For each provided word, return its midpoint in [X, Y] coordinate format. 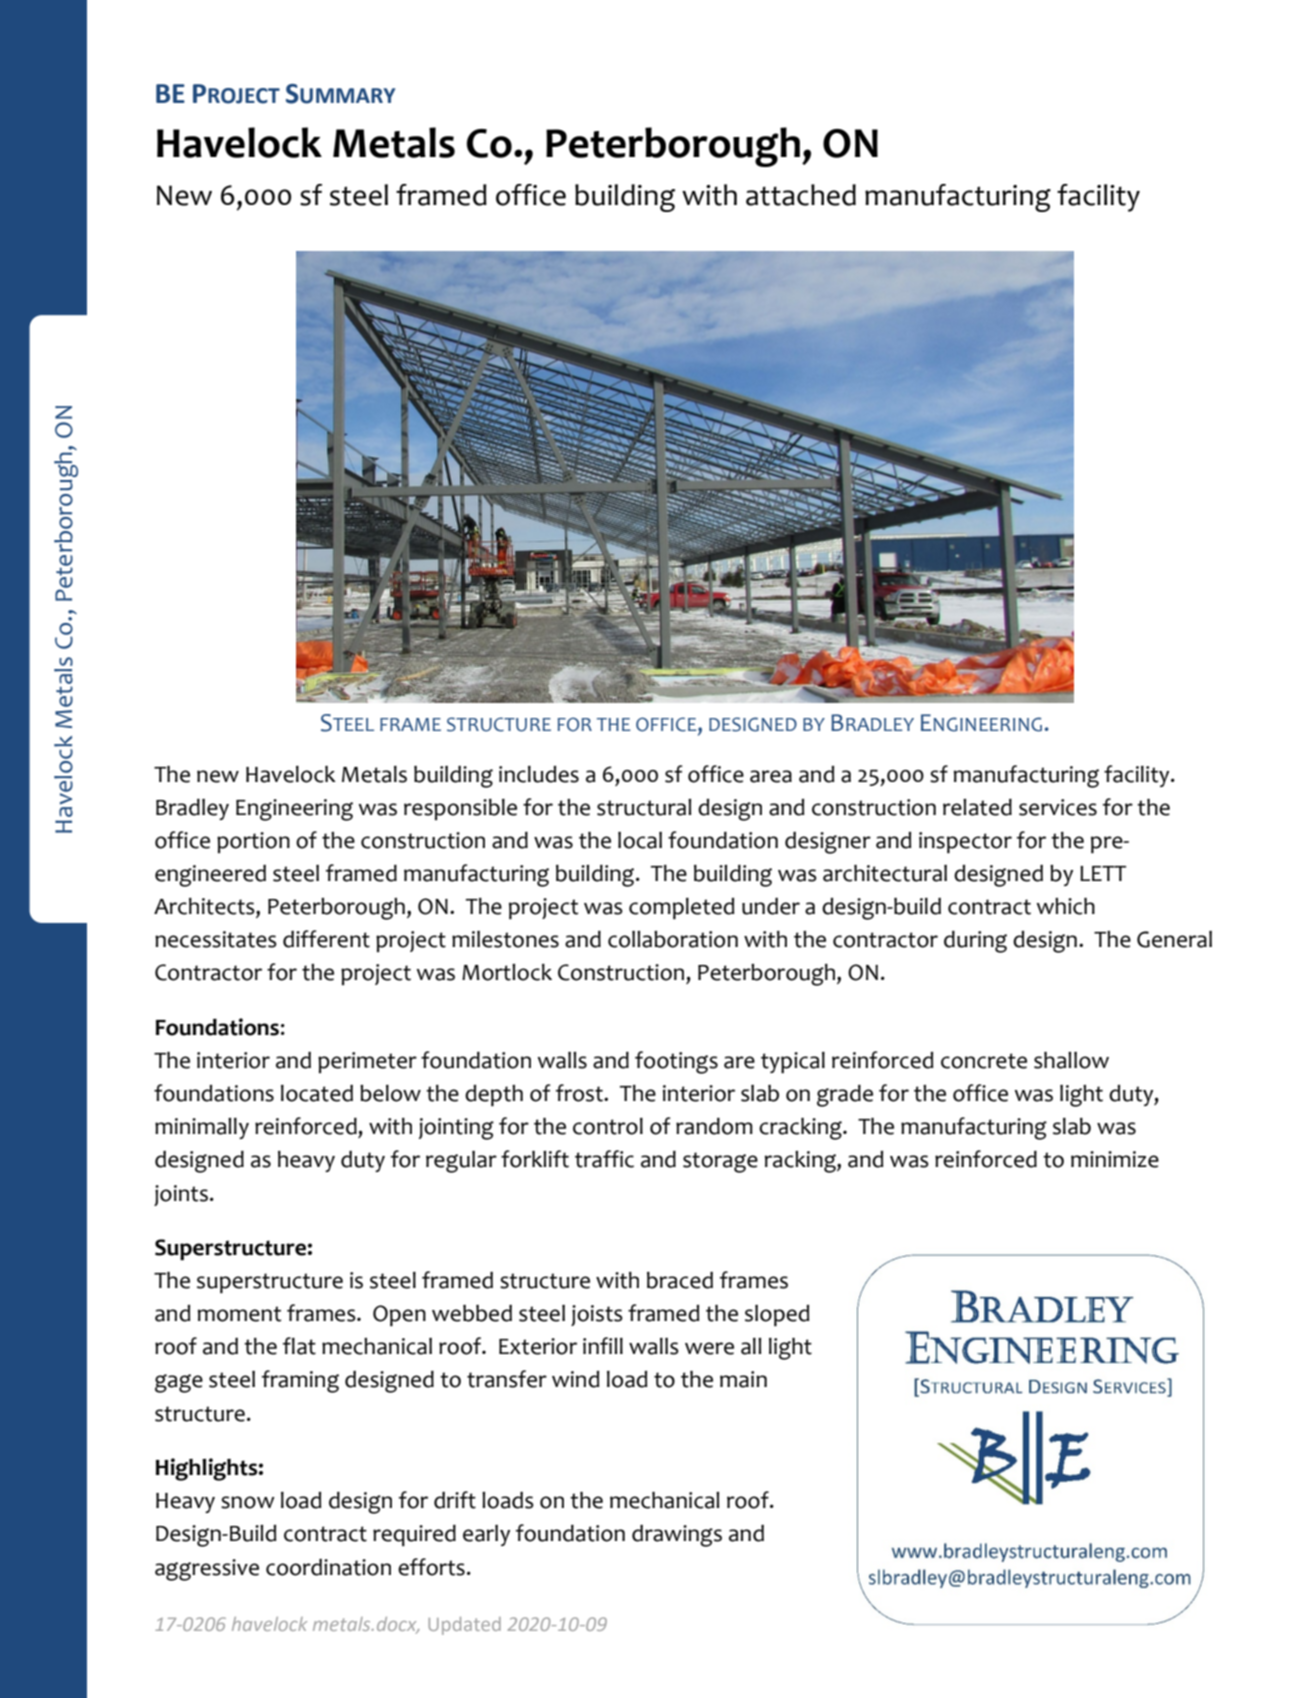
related [977, 807]
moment [239, 1314]
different [326, 939]
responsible [460, 809]
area [771, 776]
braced [680, 1280]
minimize [1115, 1159]
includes [539, 774]
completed [681, 908]
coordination [328, 1567]
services [1058, 807]
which [1066, 906]
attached [801, 195]
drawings [677, 1536]
